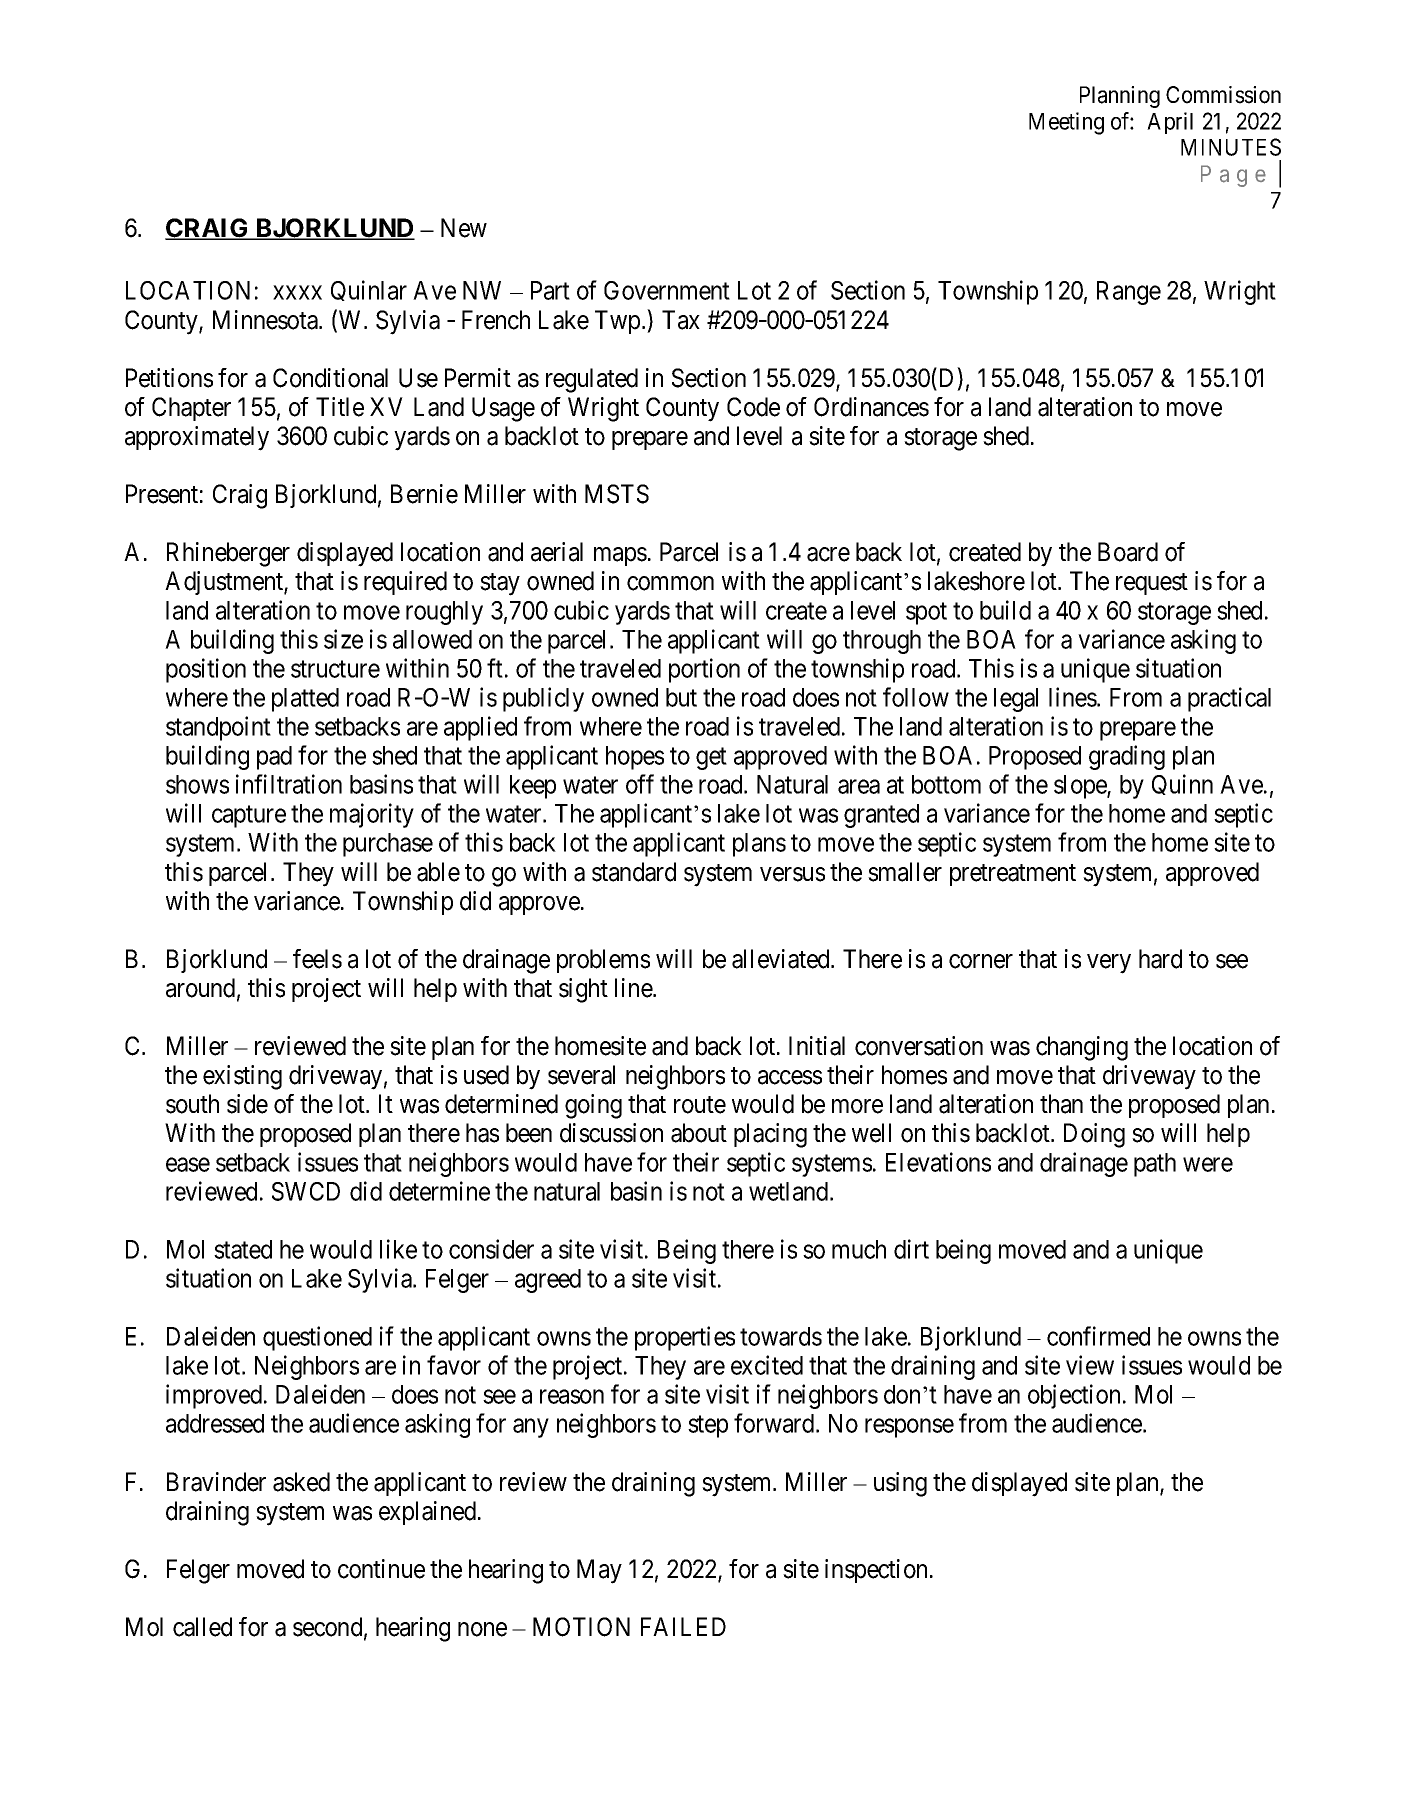 This screenshot has width=1406, height=1819. What do you see at coordinates (464, 228) in the screenshot?
I see `New` at bounding box center [464, 228].
